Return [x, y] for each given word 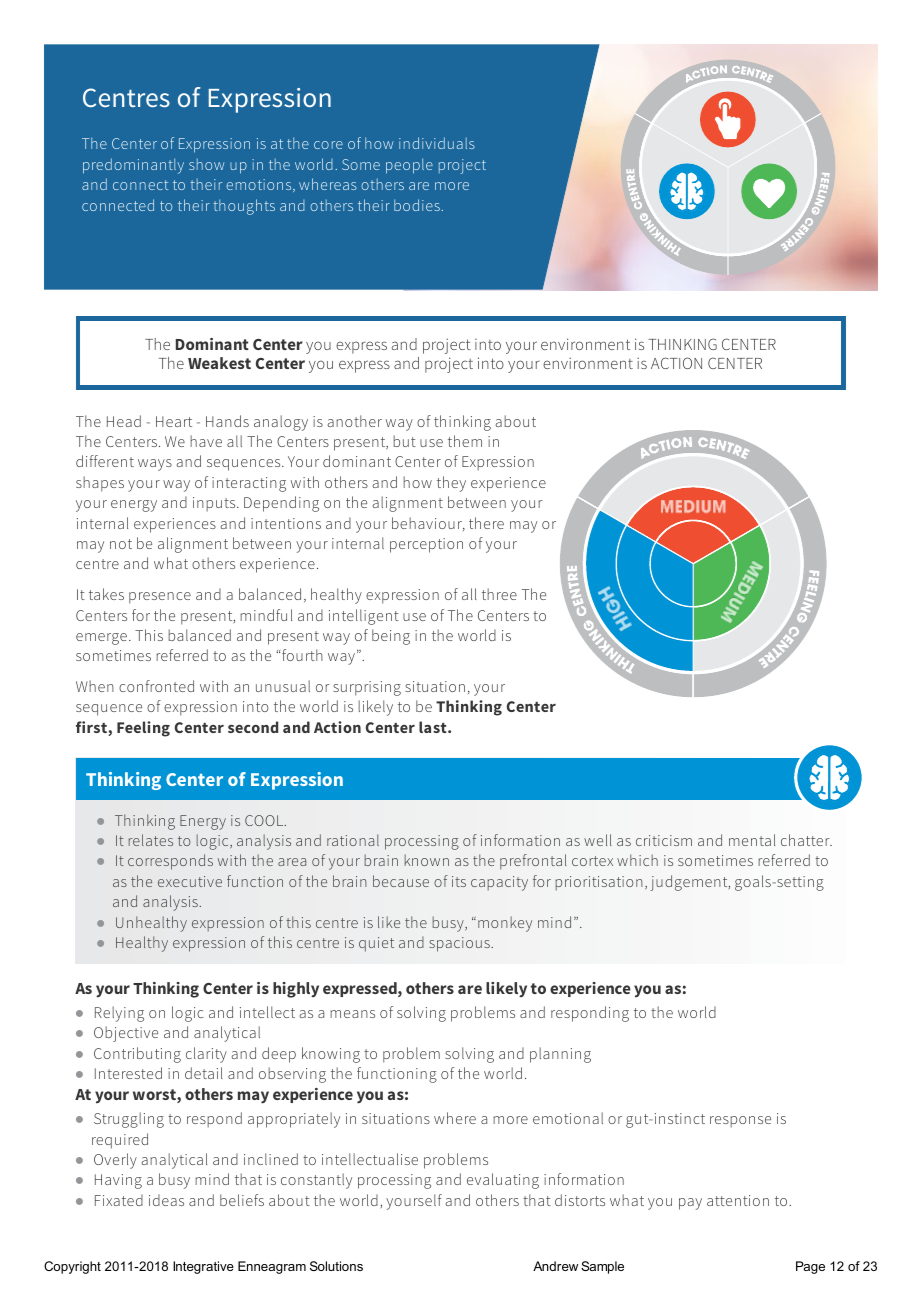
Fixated [119, 1200]
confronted [156, 686]
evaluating [503, 1181]
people [409, 166]
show [206, 164]
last [434, 727]
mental [752, 840]
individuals [437, 143]
